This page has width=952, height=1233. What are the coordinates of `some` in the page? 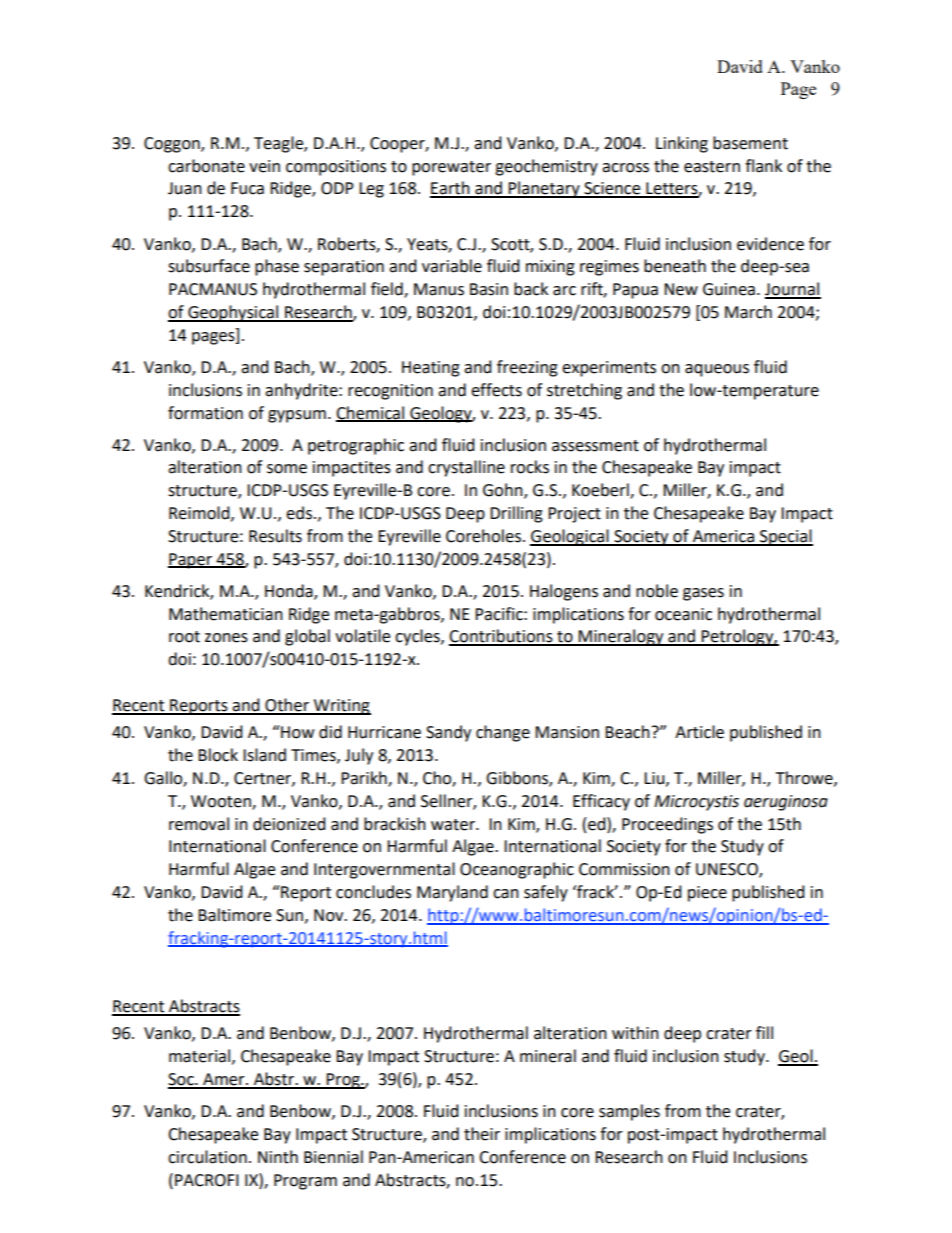 It's located at (287, 469).
